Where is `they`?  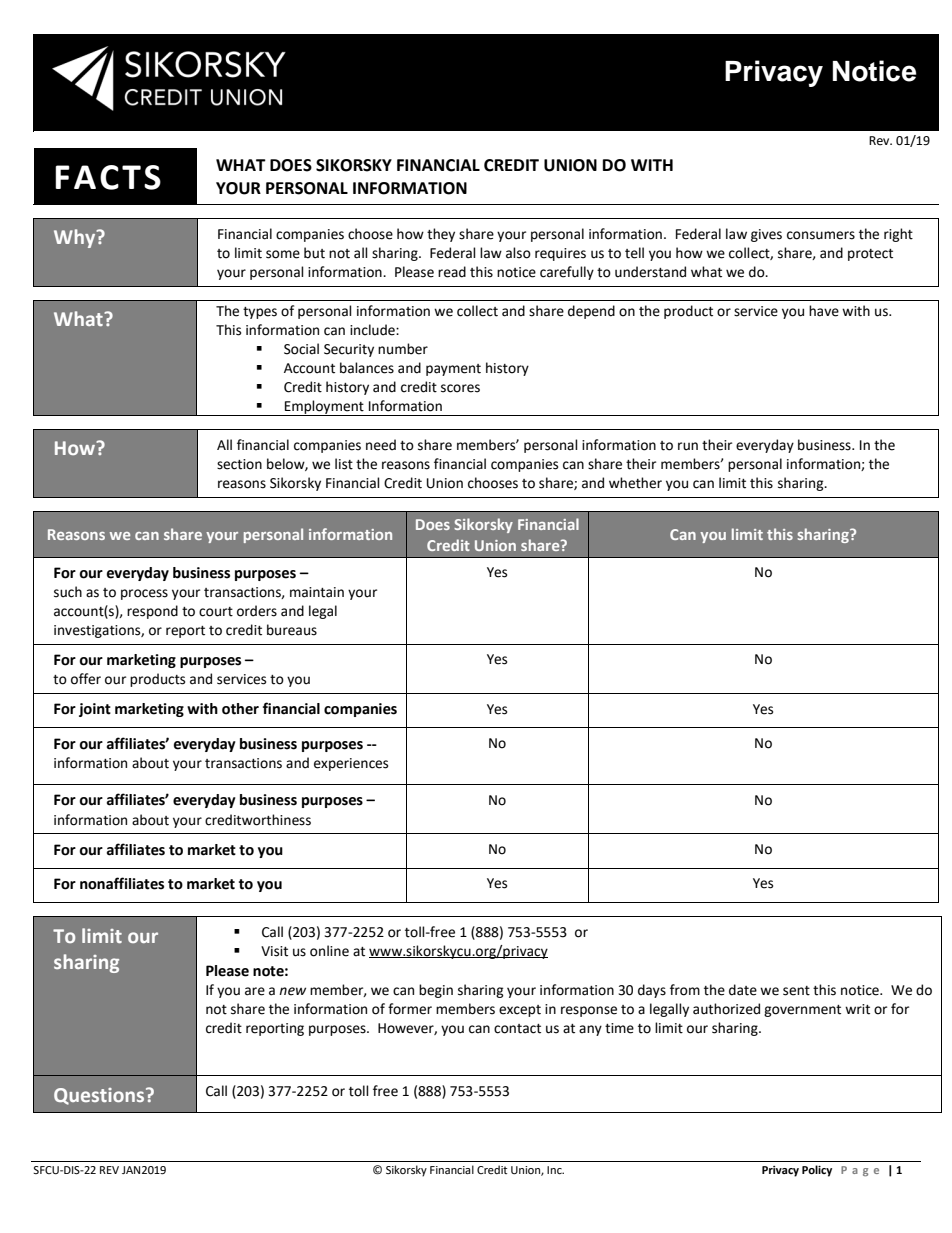 they is located at coordinates (441, 235).
